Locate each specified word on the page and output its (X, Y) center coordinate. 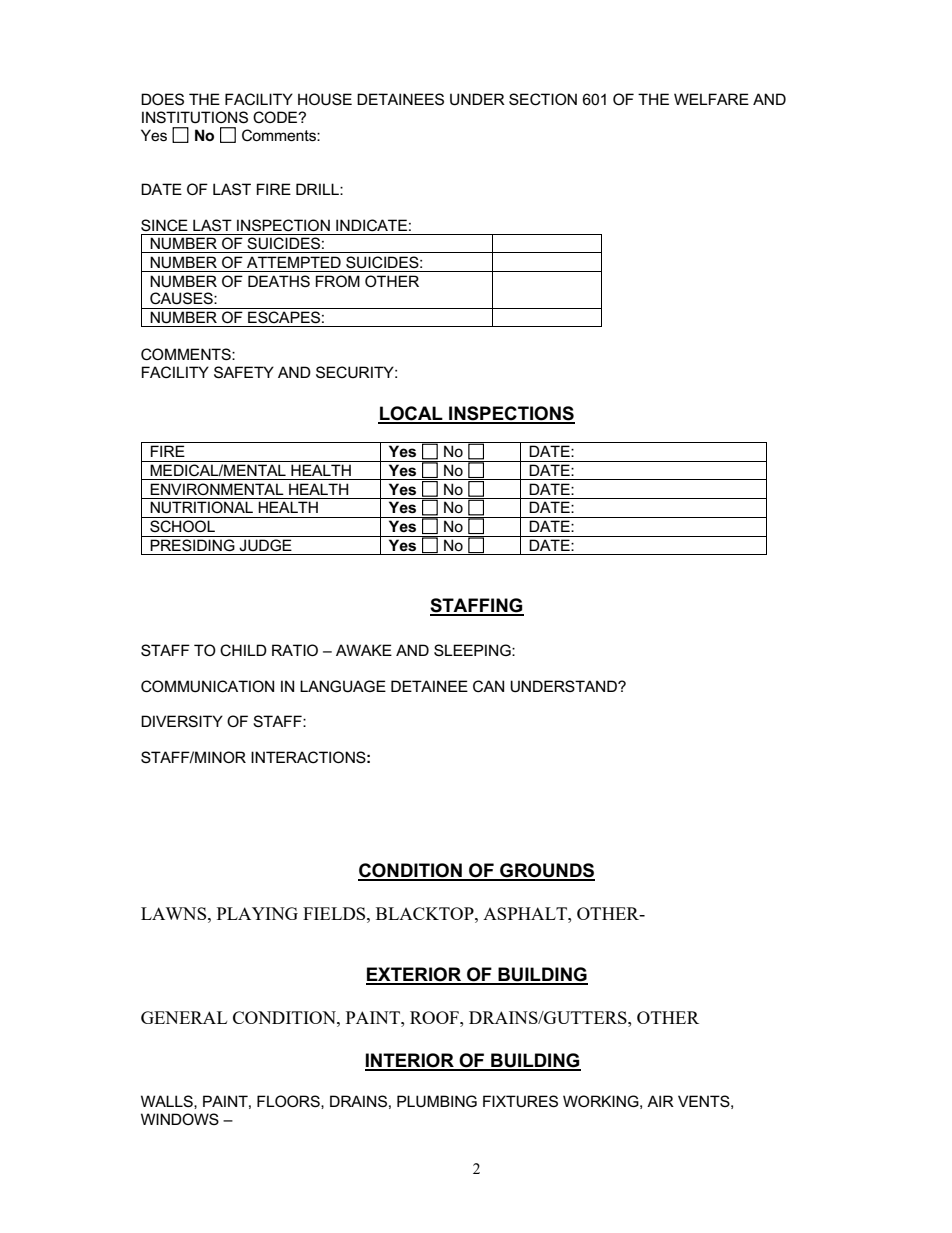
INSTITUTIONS (195, 117)
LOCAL (411, 414)
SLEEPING (473, 650)
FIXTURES (520, 1101)
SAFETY (244, 372)
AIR (660, 1101)
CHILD (243, 650)
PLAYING (257, 913)
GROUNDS (546, 871)
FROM (338, 281)
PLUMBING (437, 1101)
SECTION (543, 99)
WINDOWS (180, 1119)
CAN (488, 686)
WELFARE (711, 99)
